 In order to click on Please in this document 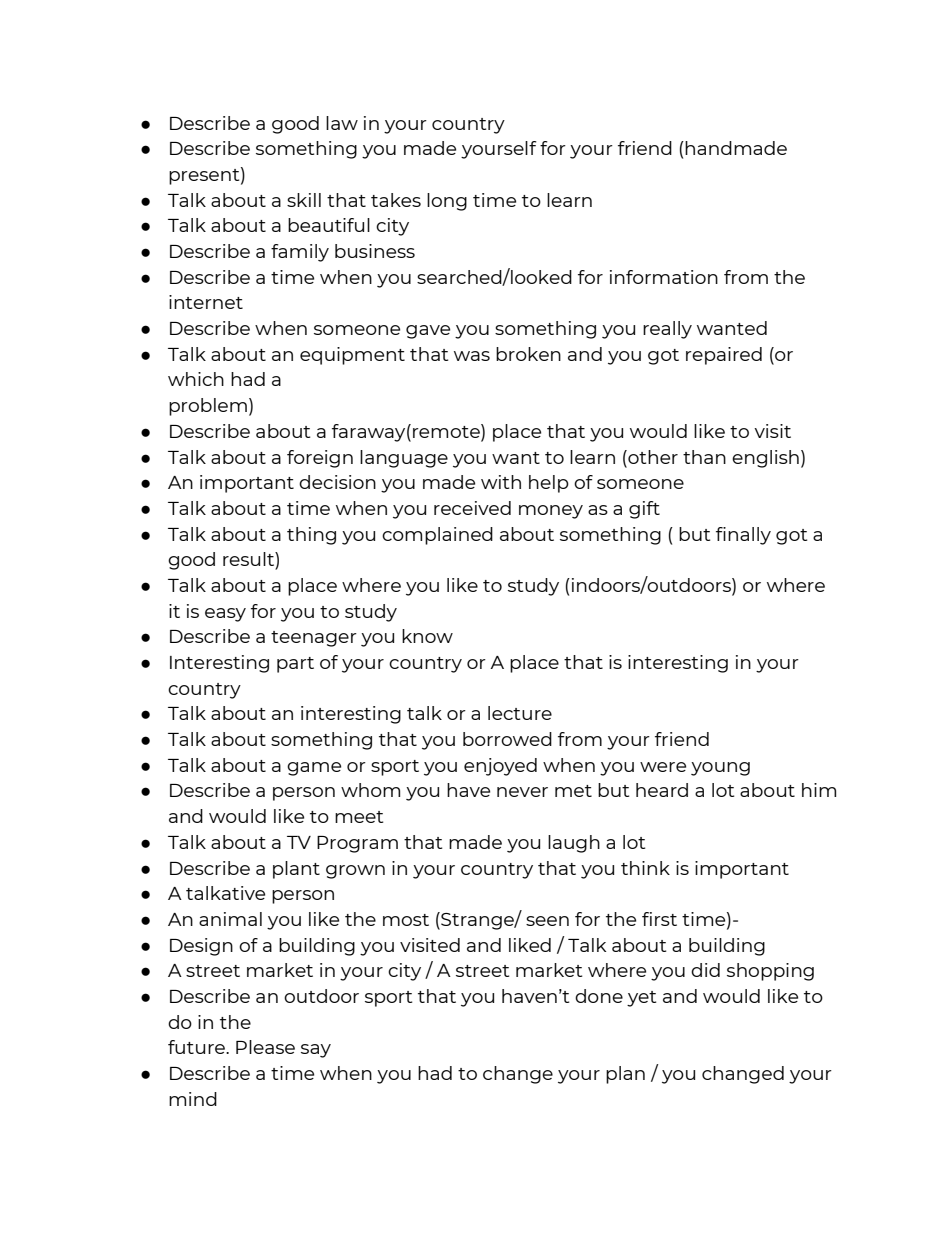, I will do `click(265, 1047)`.
